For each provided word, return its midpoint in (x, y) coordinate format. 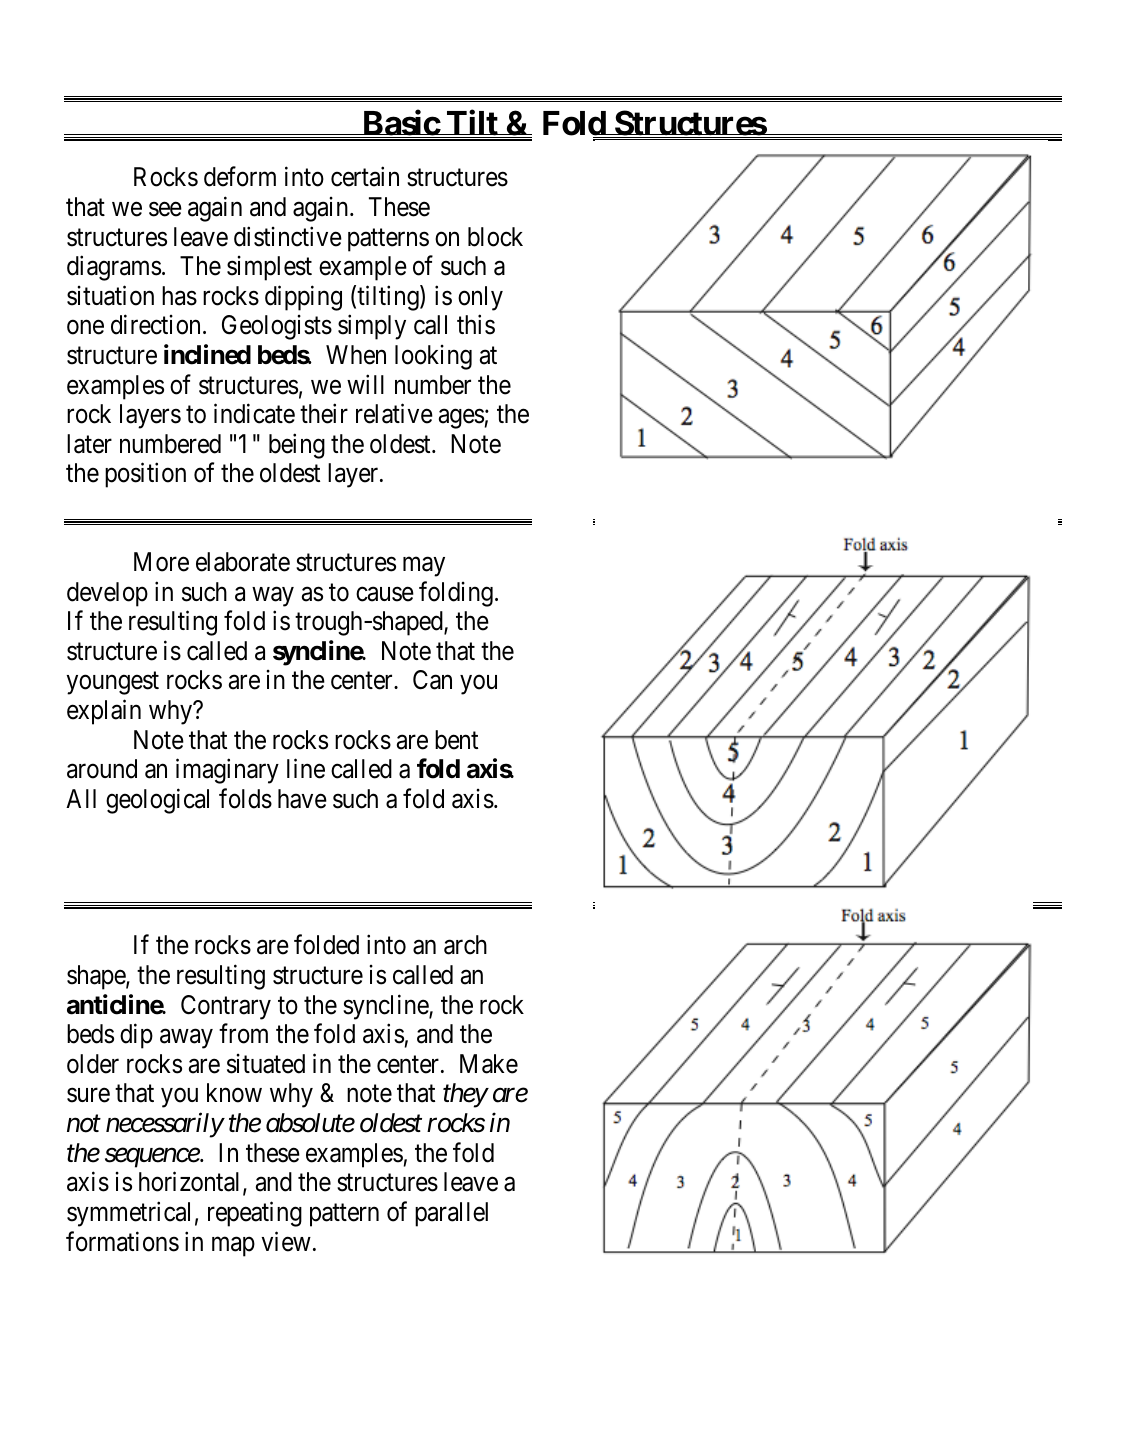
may (424, 567)
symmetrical (128, 1214)
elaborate (243, 562)
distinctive (288, 236)
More (161, 562)
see (165, 209)
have (302, 799)
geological (157, 801)
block (495, 237)
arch (465, 945)
